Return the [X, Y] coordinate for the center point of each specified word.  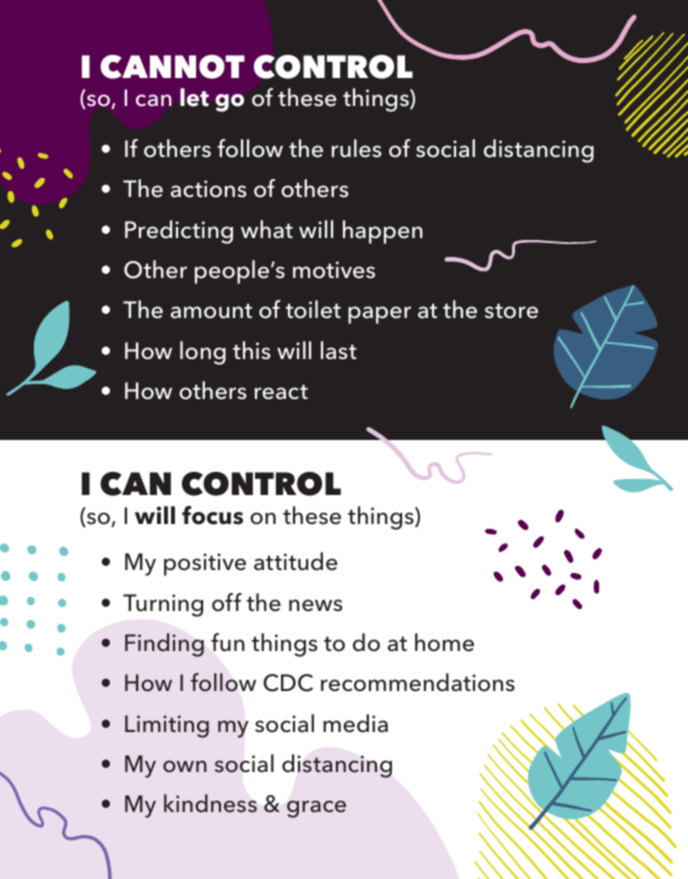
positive [205, 564]
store [511, 311]
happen [383, 232]
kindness [210, 803]
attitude [295, 561]
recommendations [418, 682]
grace [316, 809]
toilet [313, 309]
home [444, 642]
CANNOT [172, 67]
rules [356, 148]
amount [211, 311]
